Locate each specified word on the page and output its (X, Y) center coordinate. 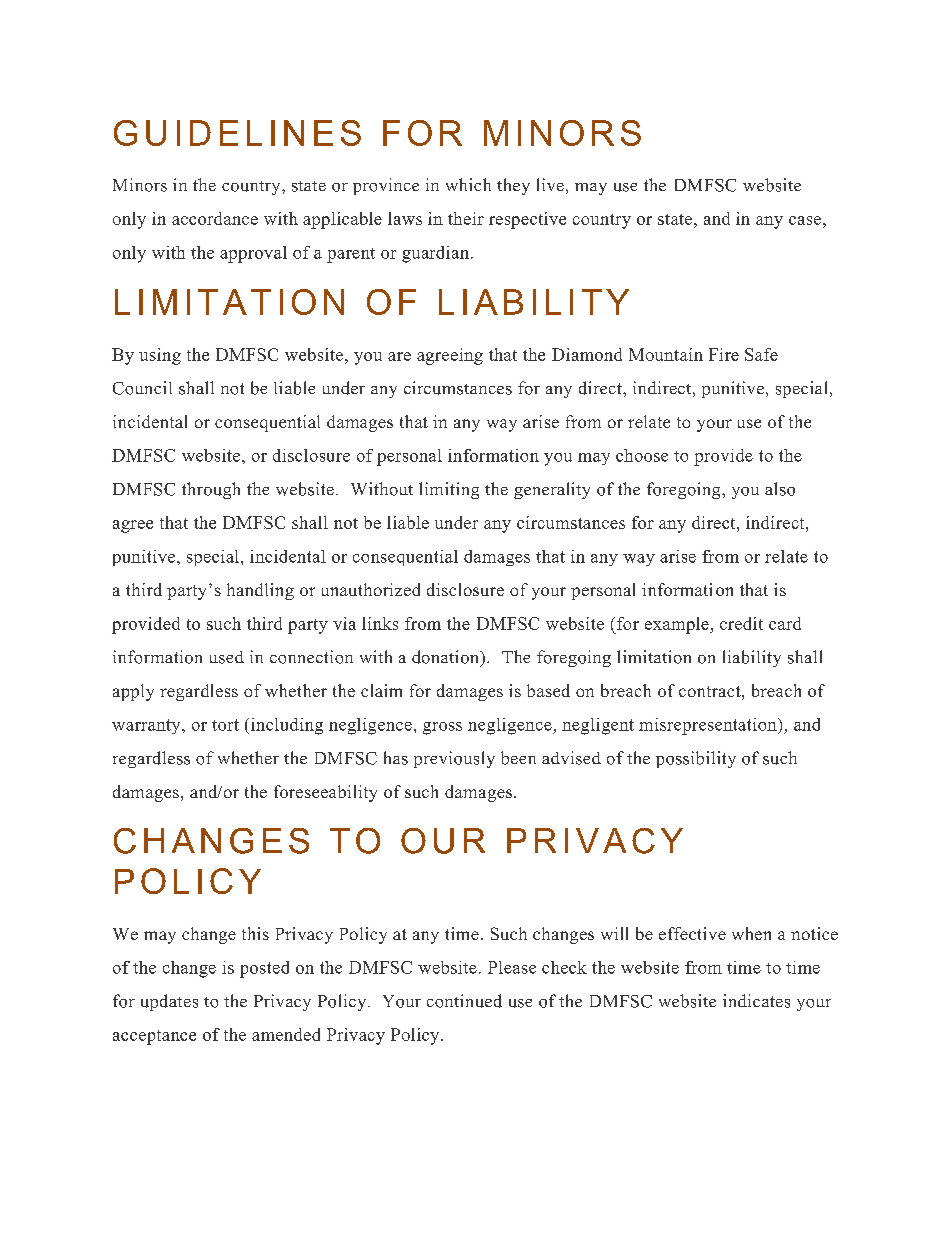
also (780, 489)
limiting (449, 490)
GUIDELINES (237, 133)
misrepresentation (709, 726)
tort (225, 725)
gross (442, 728)
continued (464, 1001)
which (468, 184)
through (211, 490)
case (805, 220)
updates (169, 1002)
